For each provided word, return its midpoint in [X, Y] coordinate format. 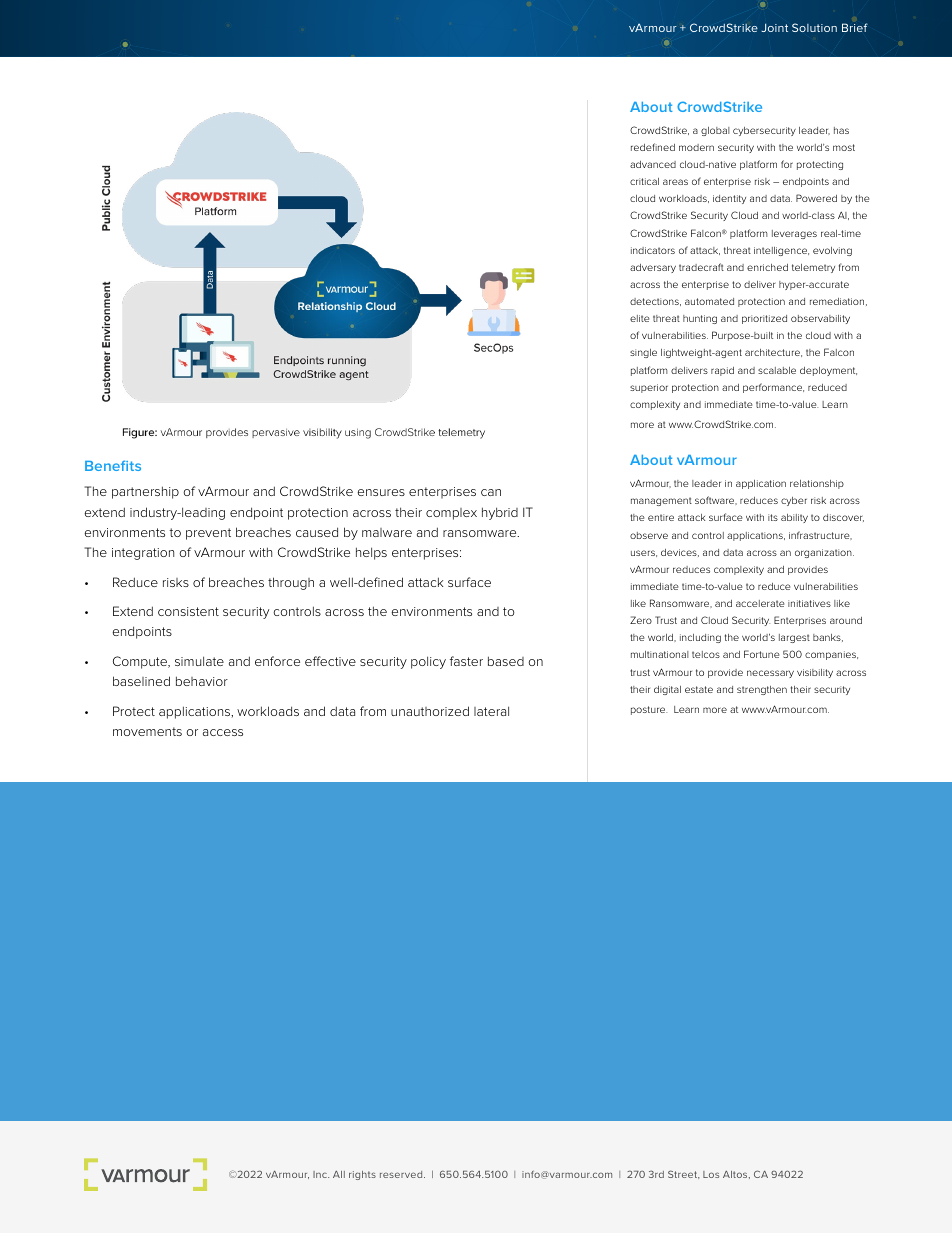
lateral [491, 711]
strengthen [762, 690]
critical [644, 181]
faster [466, 661]
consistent [188, 611]
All [339, 1174]
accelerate [760, 603]
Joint [774, 27]
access [223, 732]
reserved [402, 1174]
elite [639, 318]
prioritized [764, 319]
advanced [653, 164]
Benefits [113, 465]
